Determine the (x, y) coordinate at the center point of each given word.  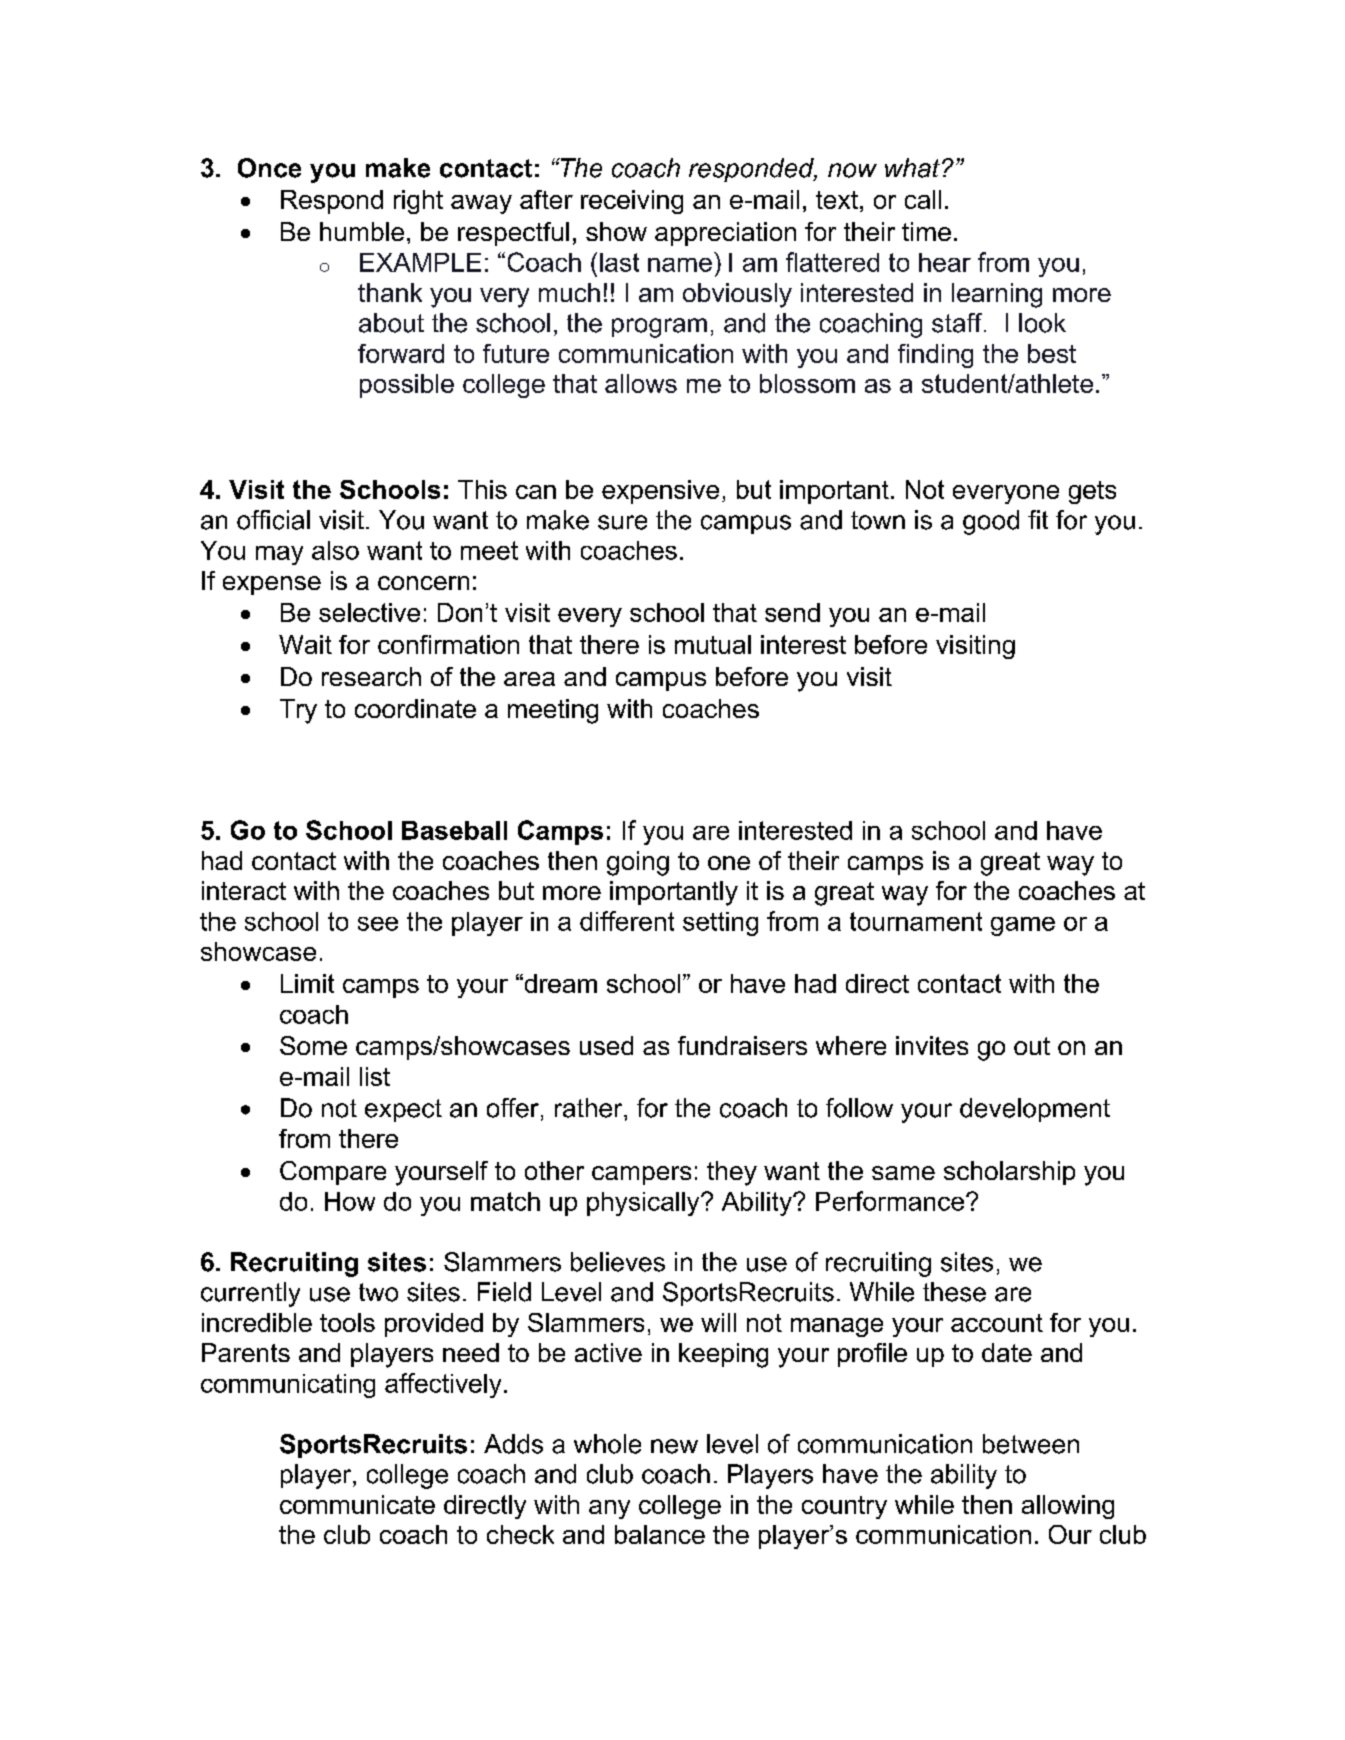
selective (369, 612)
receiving (632, 202)
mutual (713, 644)
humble (362, 231)
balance (660, 1534)
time (926, 231)
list (375, 1076)
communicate (357, 1504)
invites (932, 1045)
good (991, 522)
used (606, 1045)
